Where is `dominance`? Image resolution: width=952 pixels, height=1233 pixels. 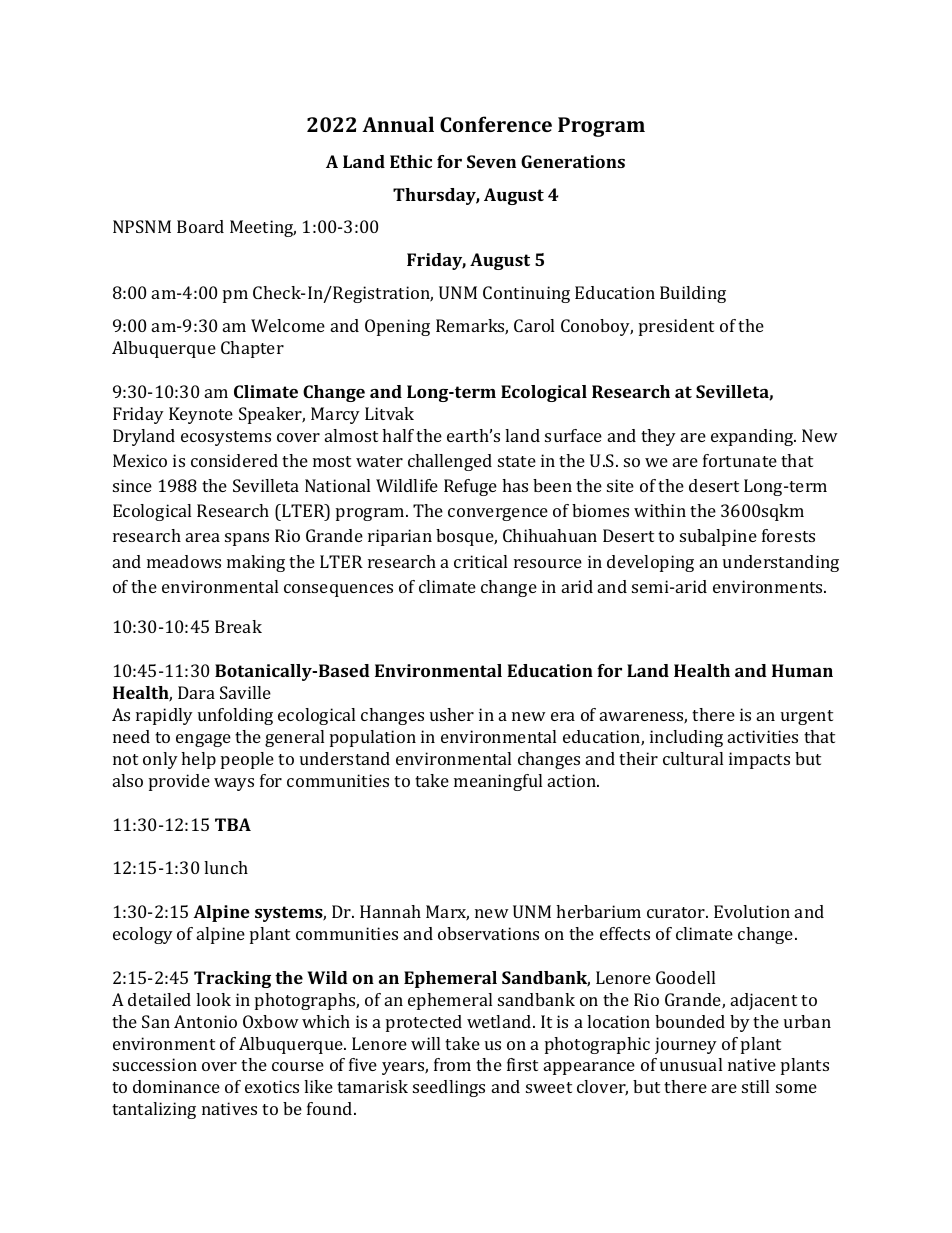
dominance is located at coordinates (176, 1086).
